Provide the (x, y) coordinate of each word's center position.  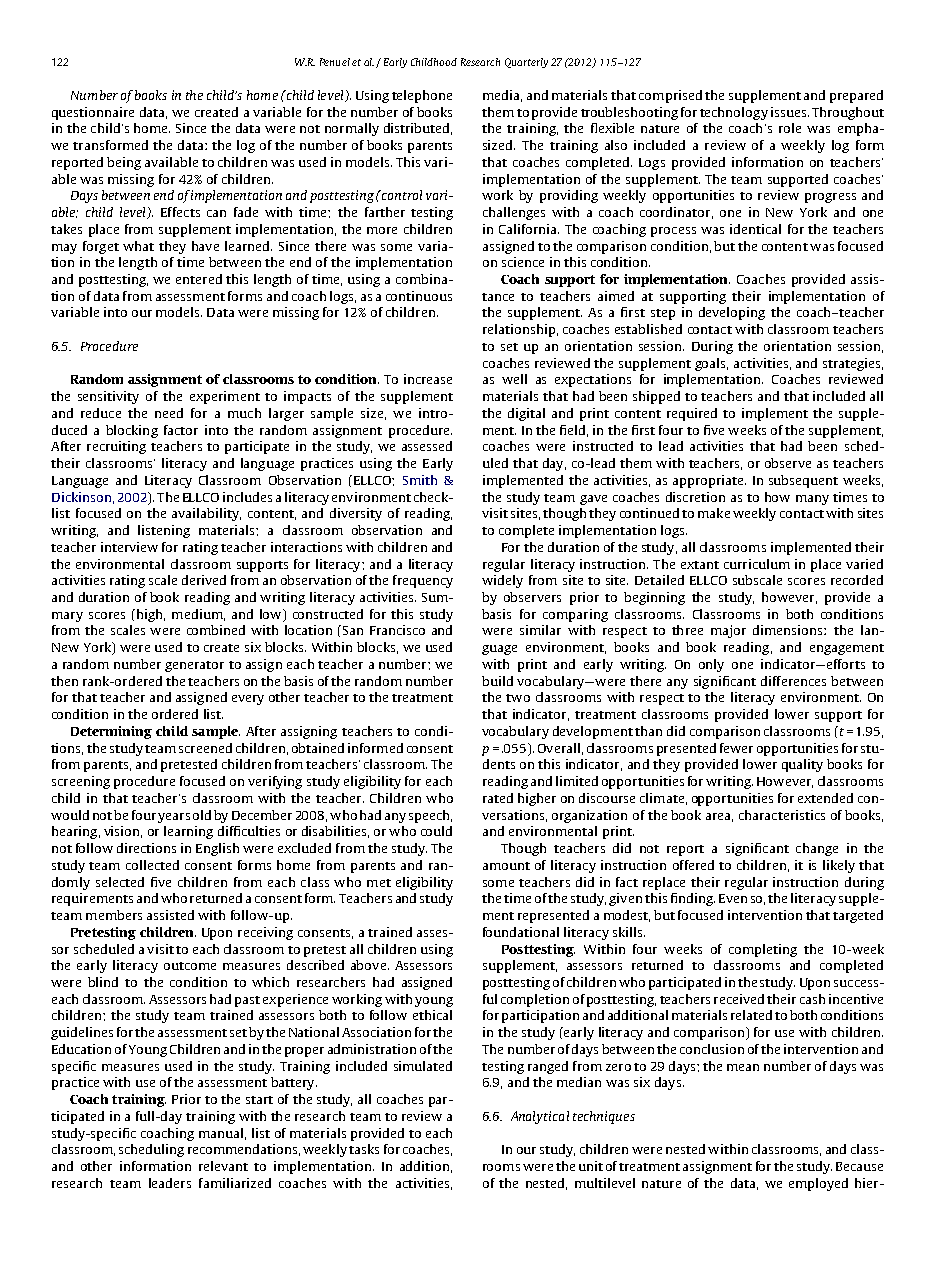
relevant (223, 1166)
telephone (422, 96)
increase (428, 379)
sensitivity (108, 397)
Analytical (540, 1117)
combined (216, 630)
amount (506, 866)
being (124, 163)
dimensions (789, 630)
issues (790, 112)
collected (152, 865)
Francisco (397, 630)
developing (732, 313)
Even (733, 898)
